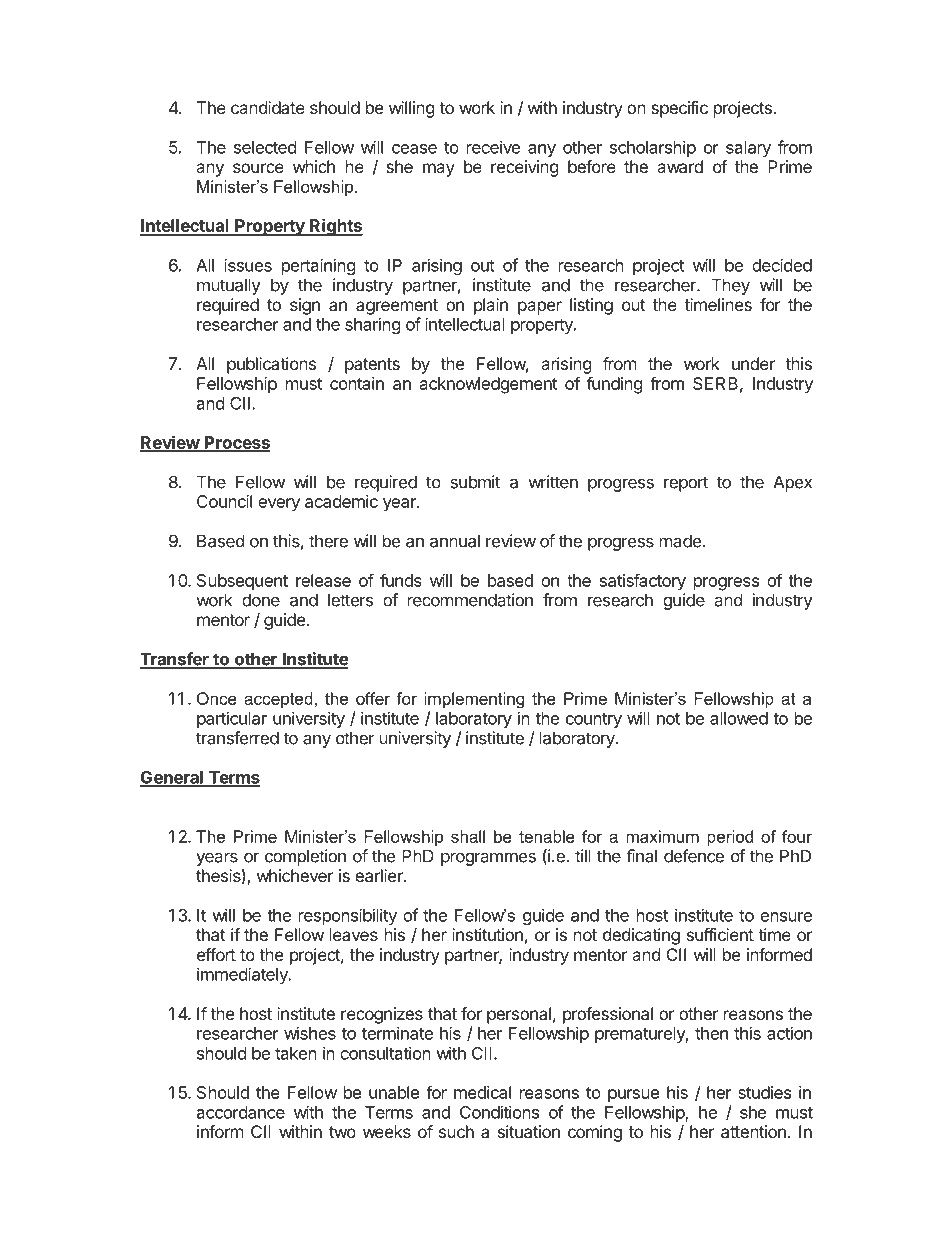 The image size is (952, 1233). What do you see at coordinates (224, 501) in the document?
I see `Council` at bounding box center [224, 501].
